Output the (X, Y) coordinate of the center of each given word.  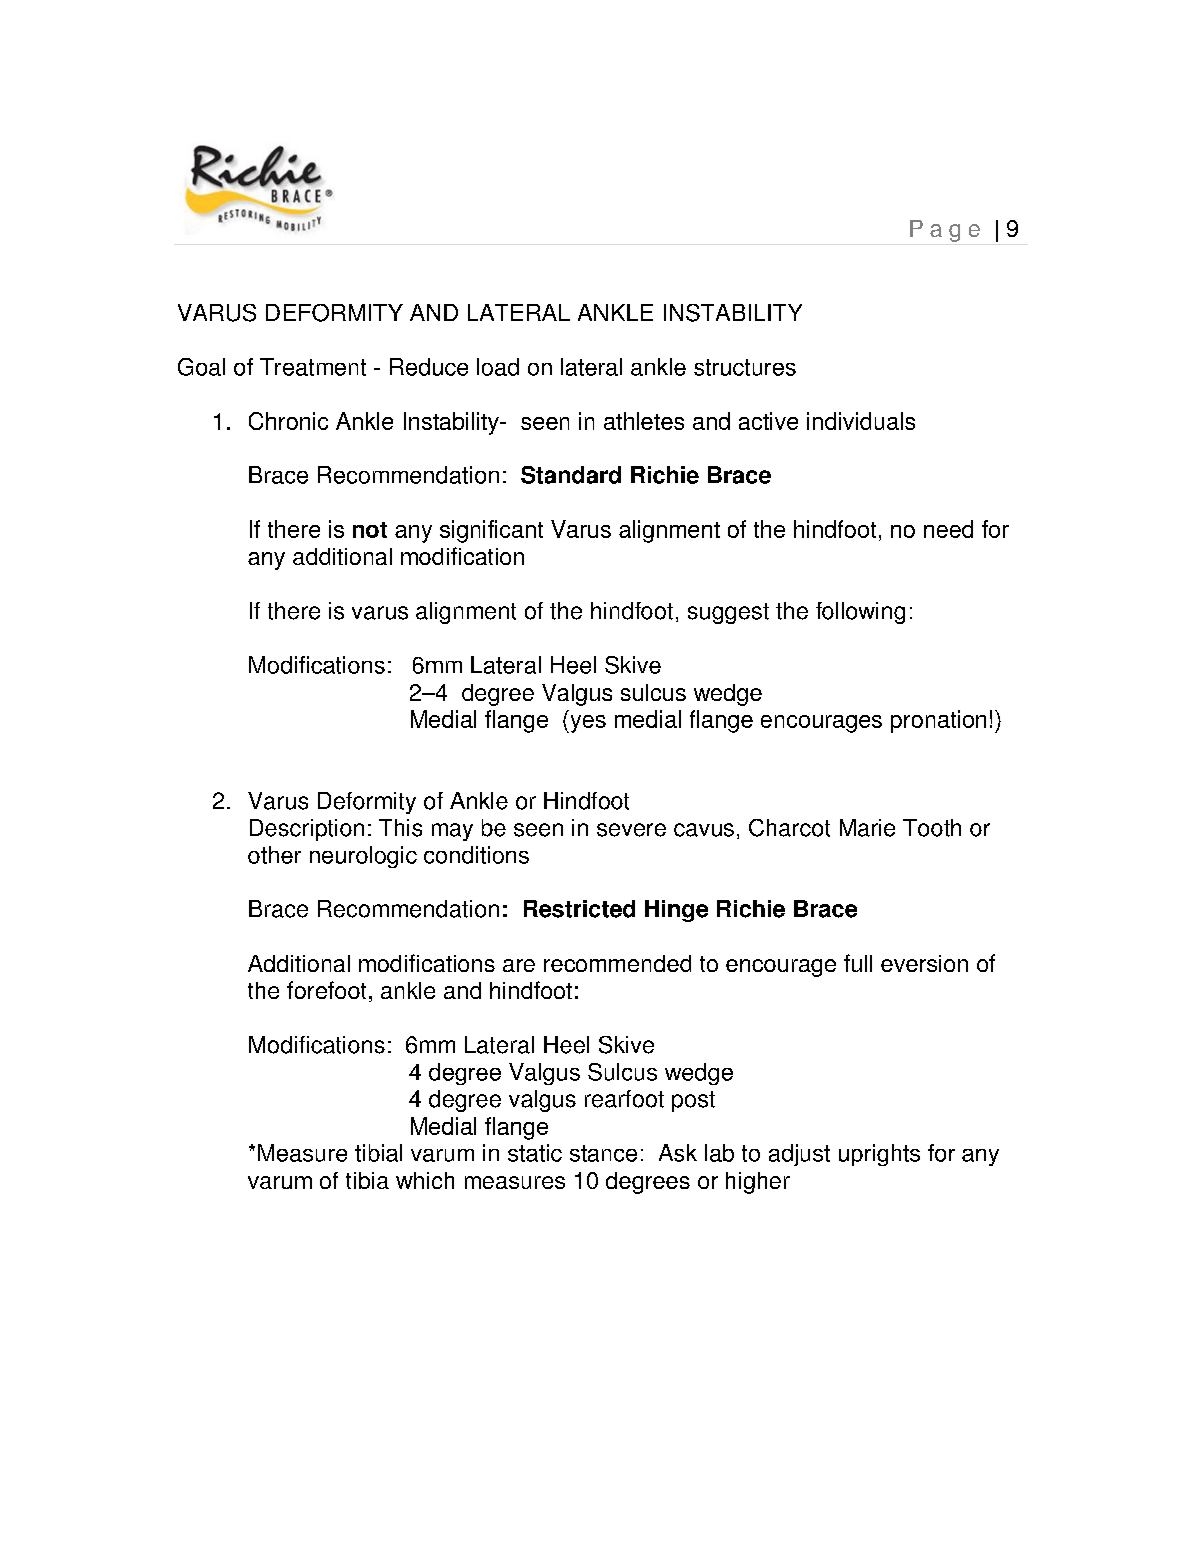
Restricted (579, 909)
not (370, 530)
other (274, 855)
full (858, 963)
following (860, 613)
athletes (644, 421)
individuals (861, 421)
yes (587, 724)
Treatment (313, 367)
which (425, 1180)
